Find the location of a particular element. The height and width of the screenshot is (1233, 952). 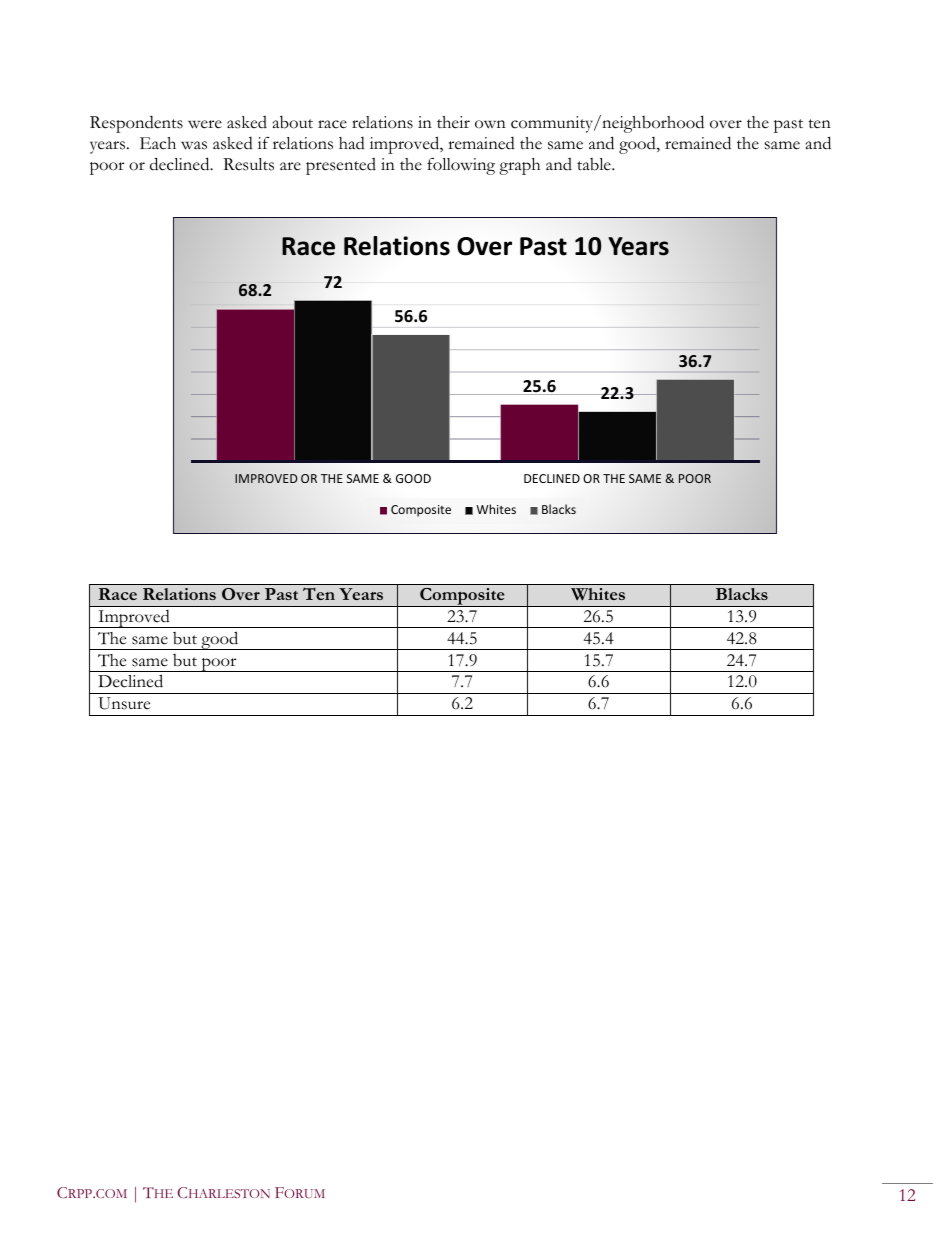

Each is located at coordinates (158, 143).
